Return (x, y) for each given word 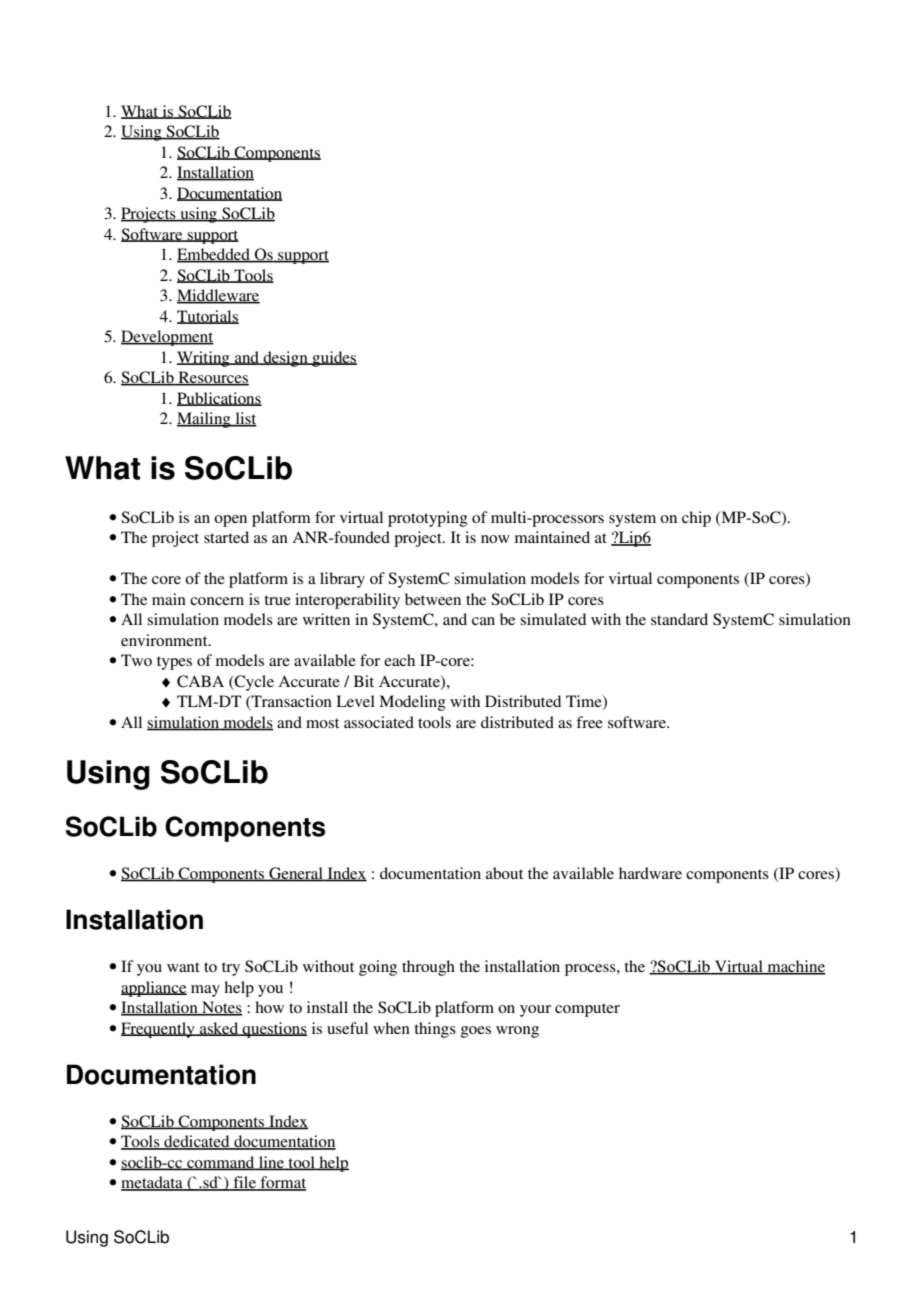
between (433, 599)
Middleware (218, 296)
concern (217, 601)
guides (333, 359)
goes (476, 1032)
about (504, 873)
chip (696, 519)
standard (679, 619)
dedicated (197, 1142)
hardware (650, 873)
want (183, 967)
